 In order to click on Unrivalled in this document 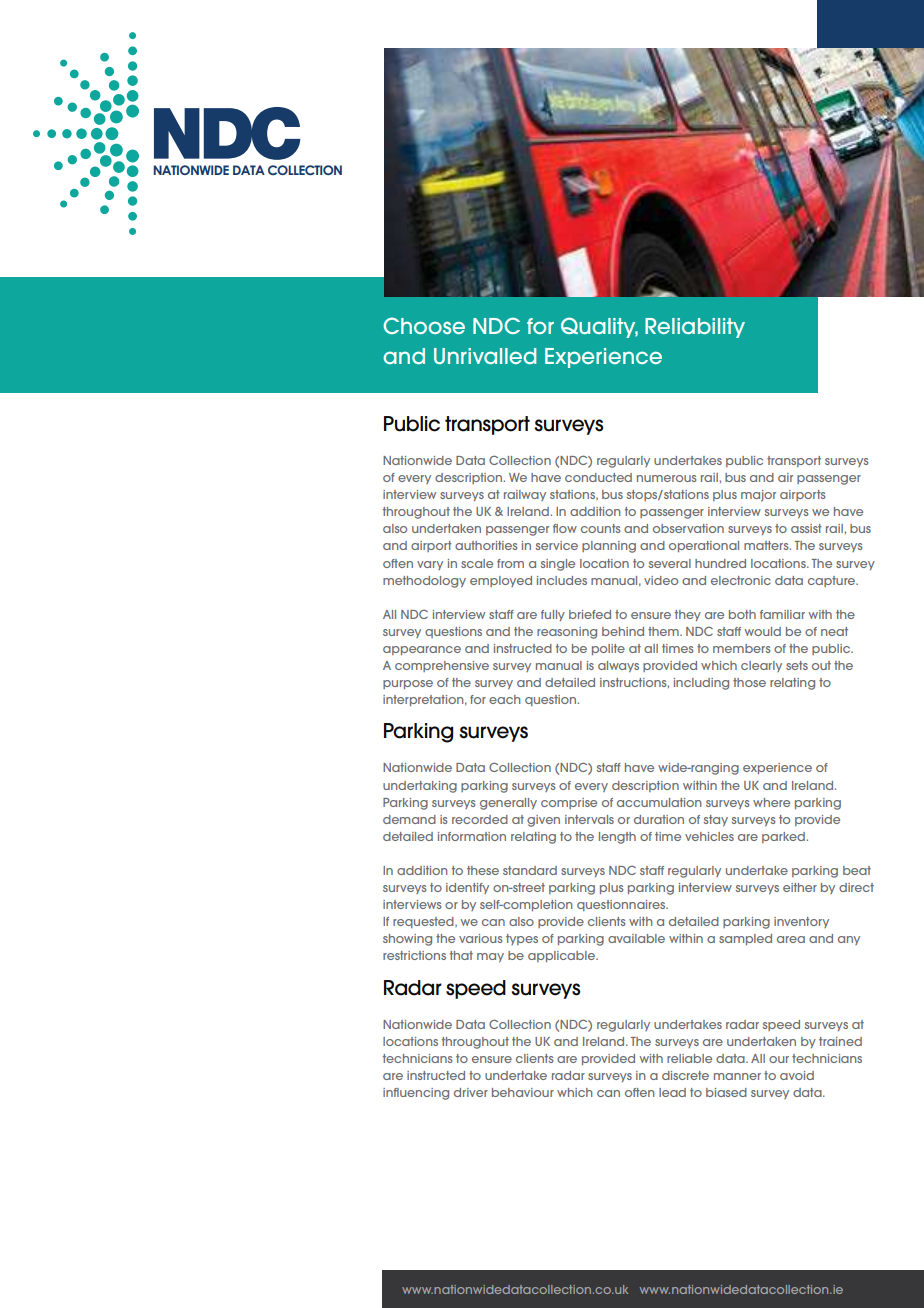, I will do `click(485, 356)`.
